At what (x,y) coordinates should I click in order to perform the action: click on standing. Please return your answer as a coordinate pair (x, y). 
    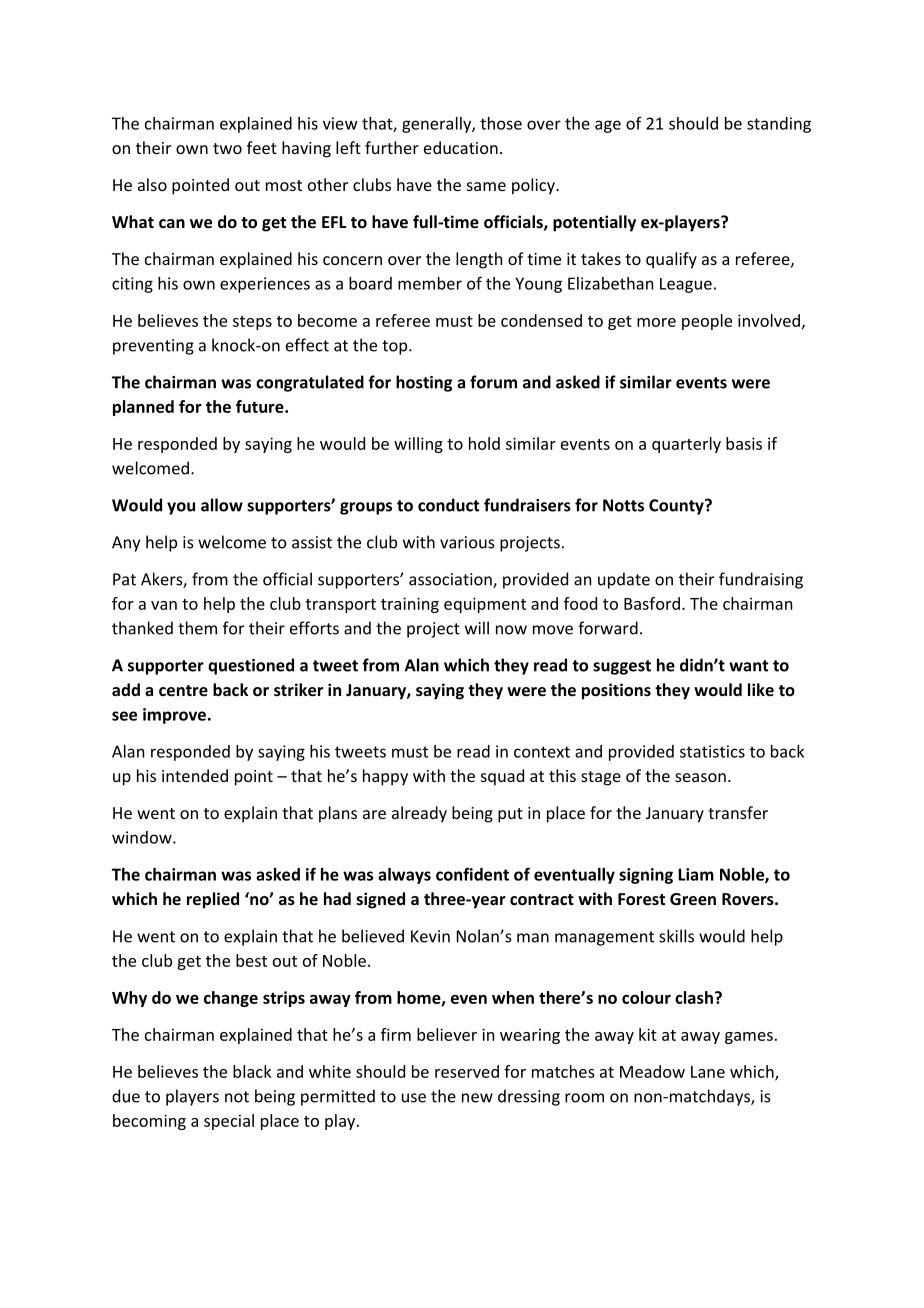
    Looking at the image, I should click on (779, 125).
